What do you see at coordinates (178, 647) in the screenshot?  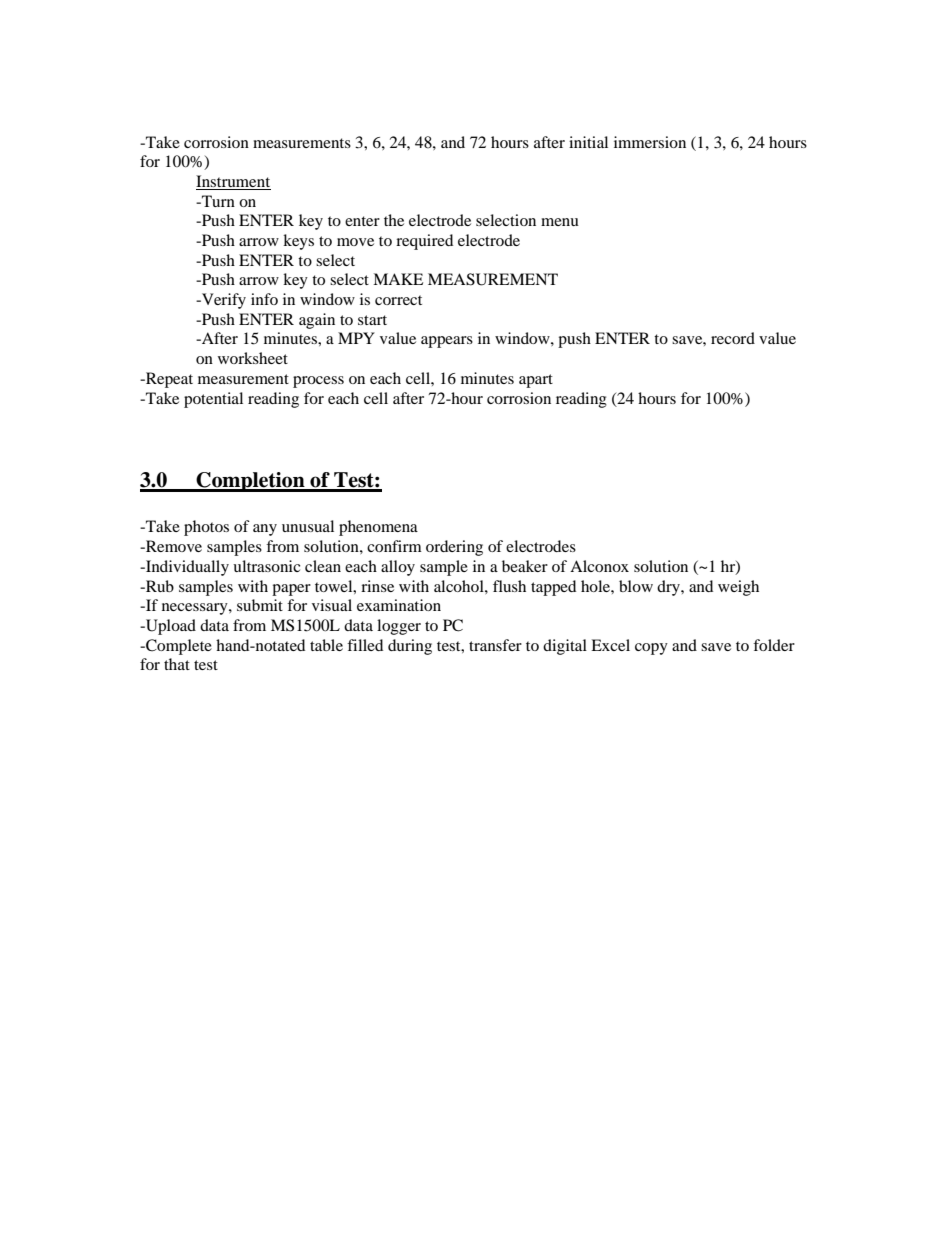 I see `Complete` at bounding box center [178, 647].
